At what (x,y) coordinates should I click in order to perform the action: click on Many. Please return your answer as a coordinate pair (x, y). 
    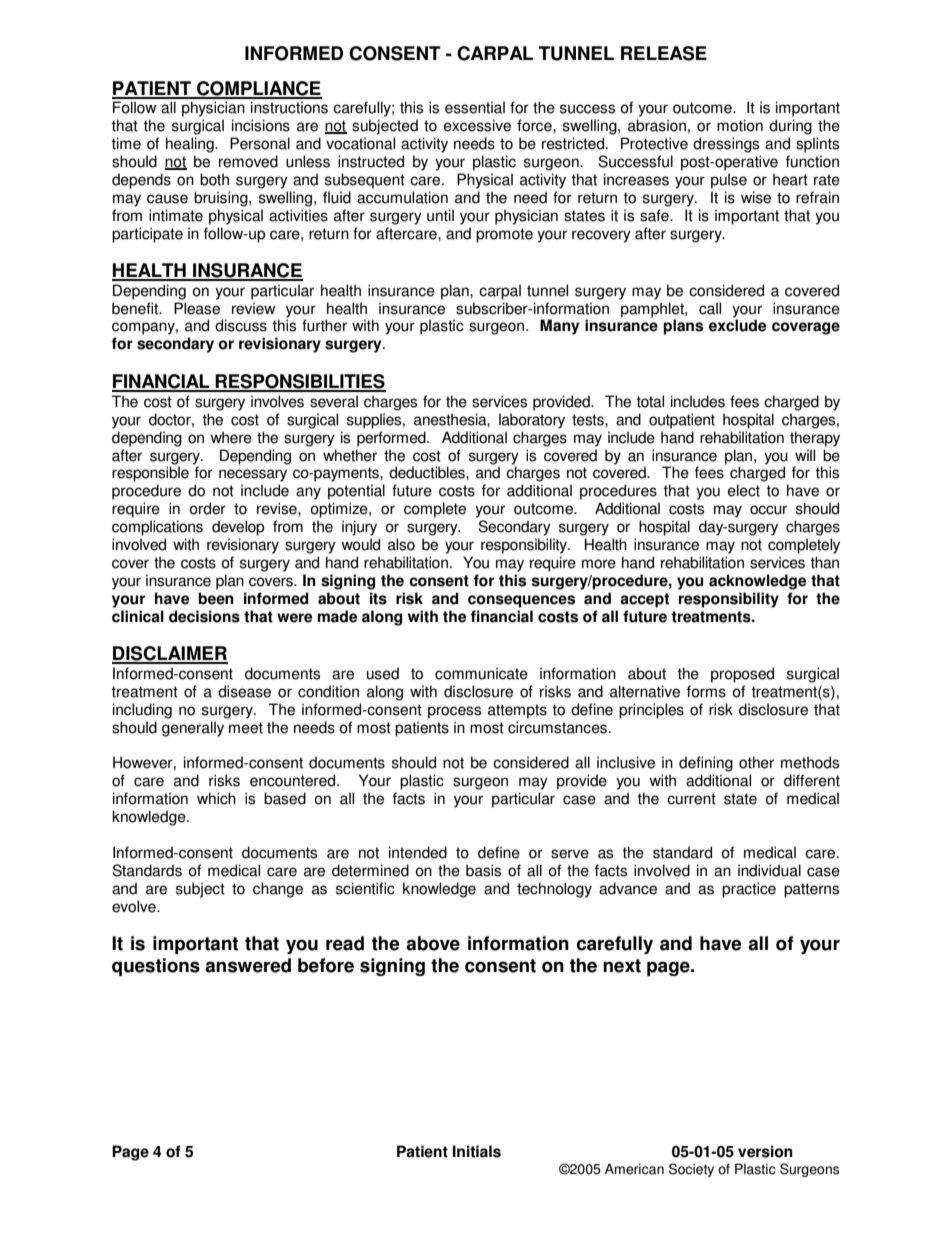
    Looking at the image, I should click on (559, 327).
